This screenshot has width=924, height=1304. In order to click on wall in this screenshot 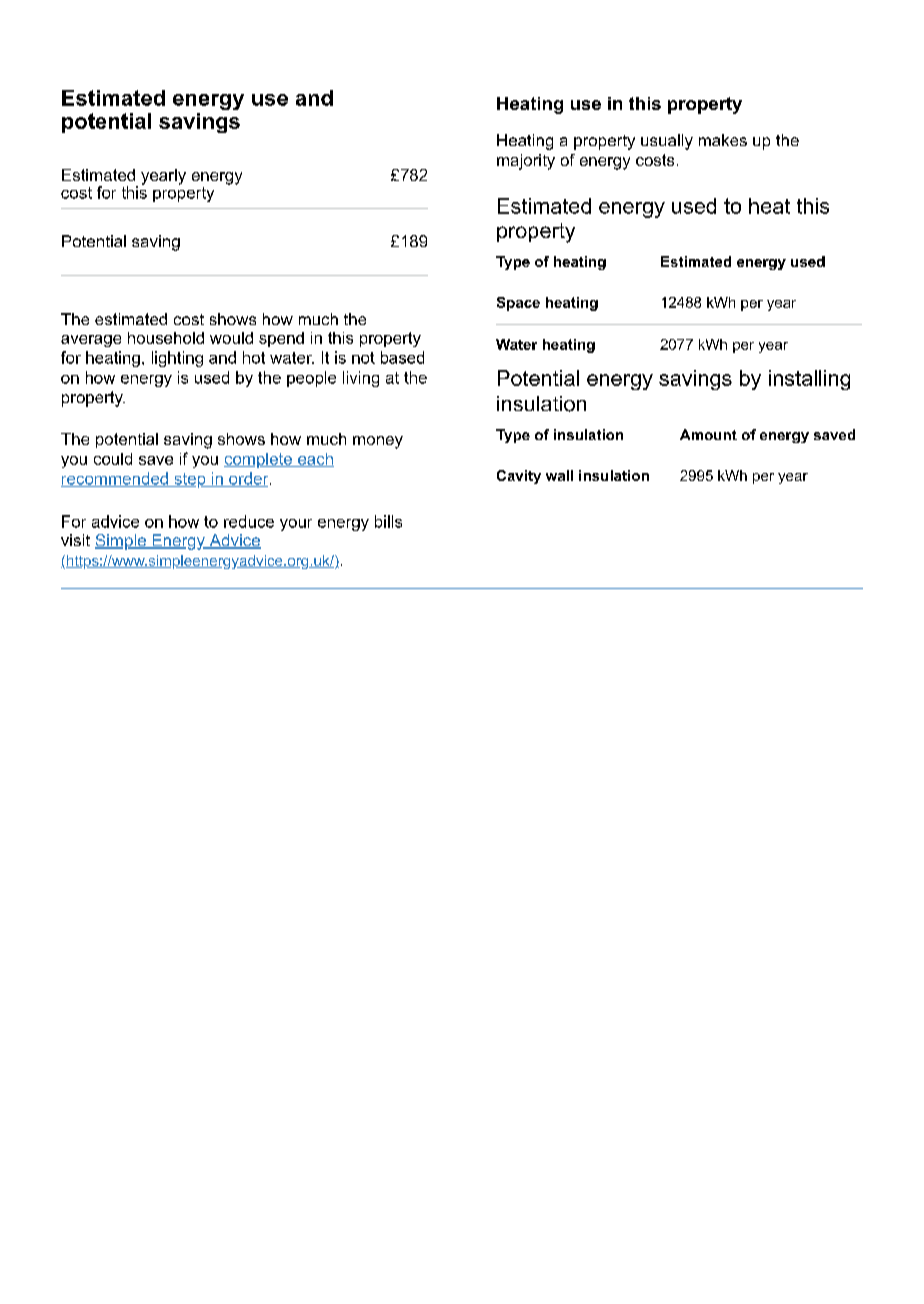, I will do `click(559, 475)`.
